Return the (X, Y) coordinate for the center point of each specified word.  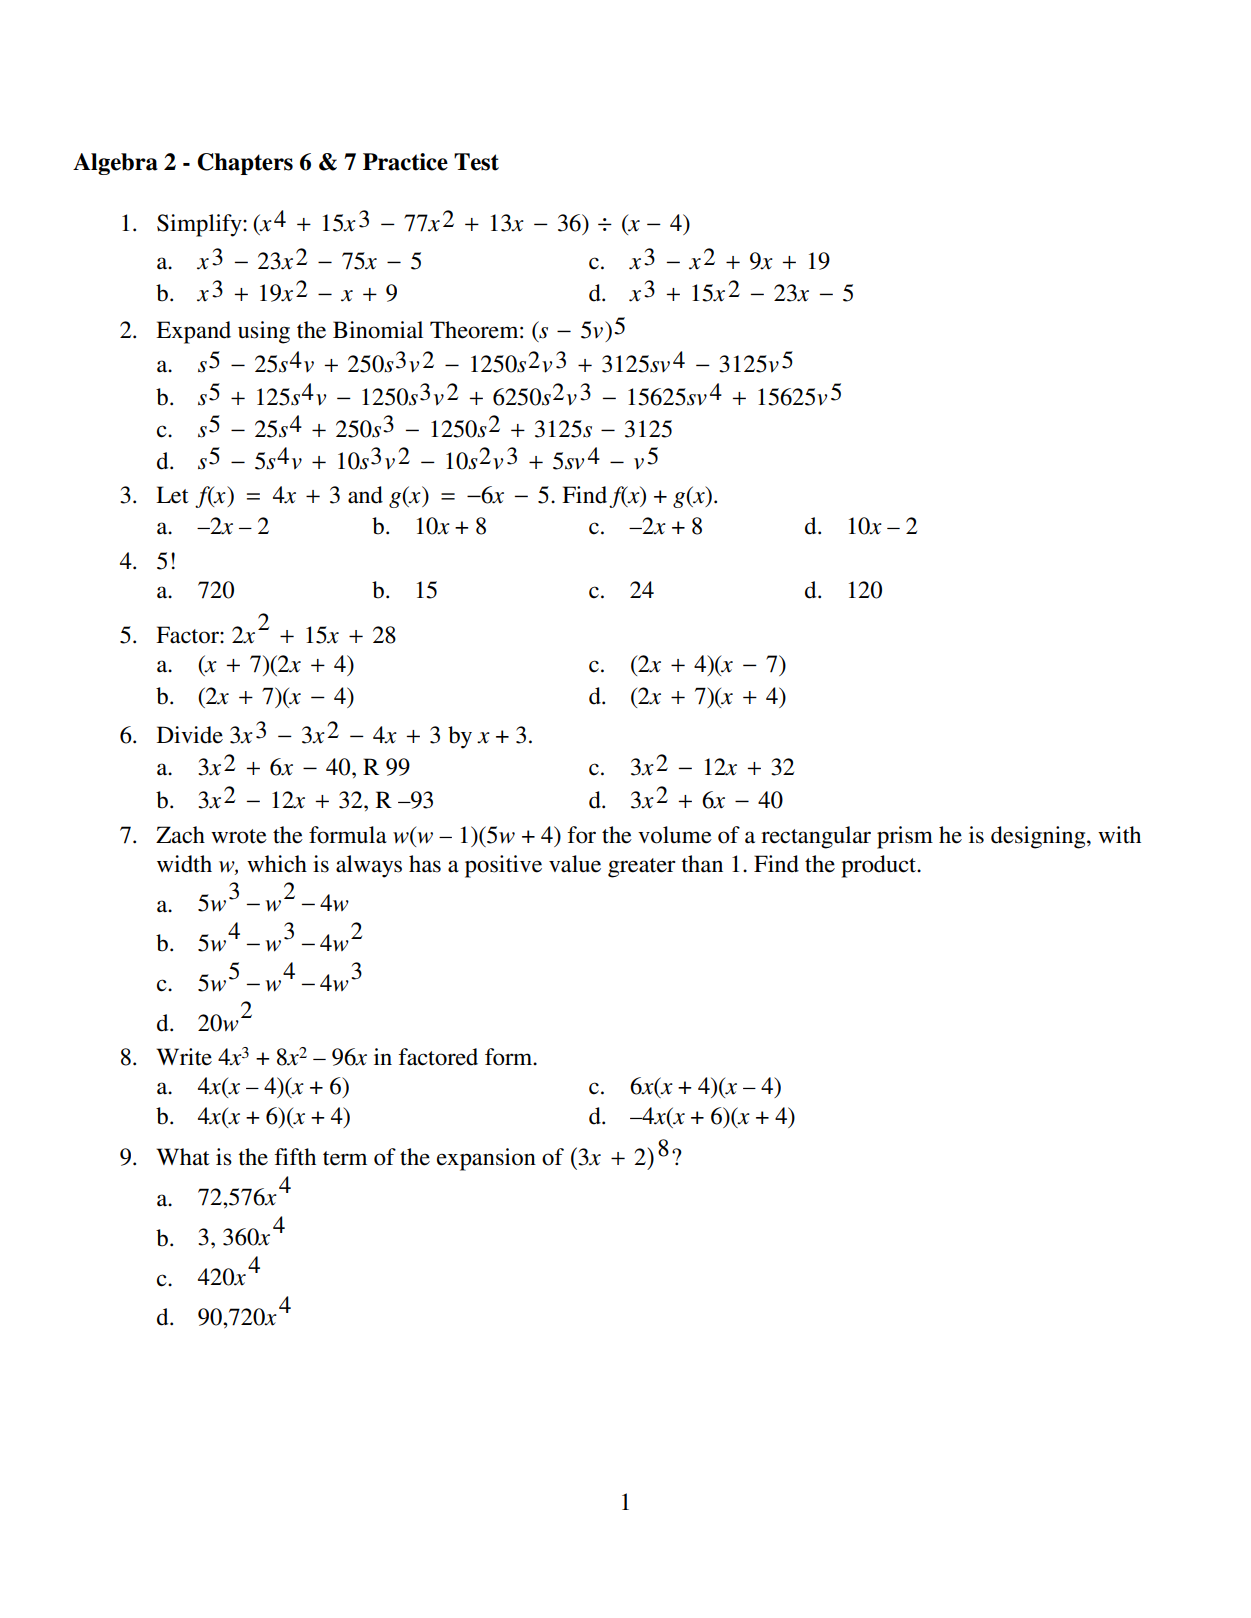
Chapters (245, 164)
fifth (295, 1157)
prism (905, 837)
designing (1039, 837)
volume (675, 835)
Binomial (378, 330)
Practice (405, 162)
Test (476, 162)
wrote (239, 836)
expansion (486, 1159)
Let (172, 495)
